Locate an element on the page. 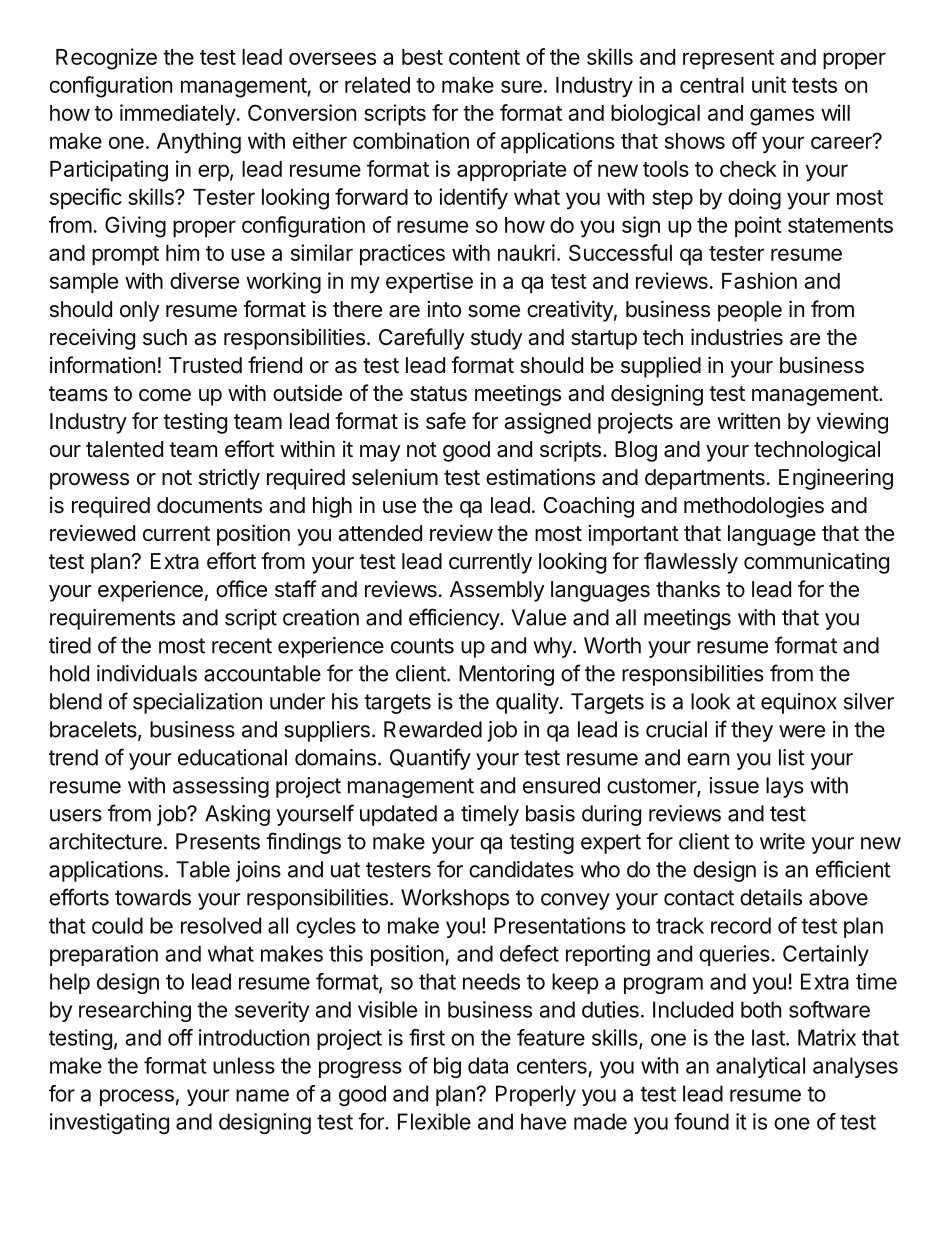 The height and width of the image is (1233, 952). communicating is located at coordinates (816, 563).
